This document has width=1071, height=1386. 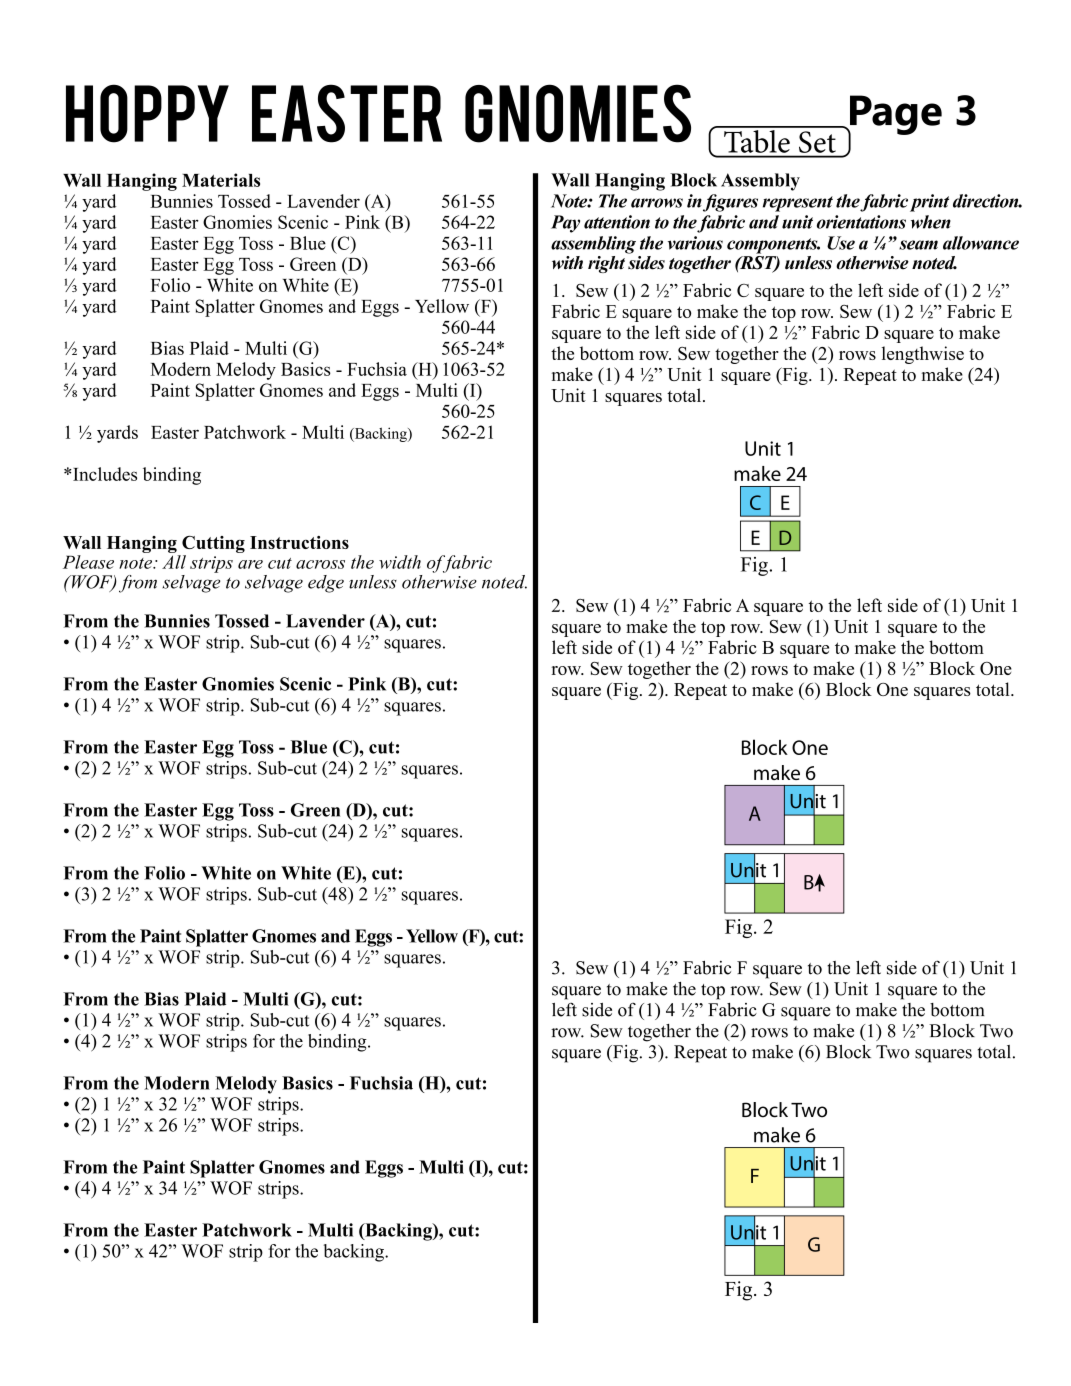 What do you see at coordinates (567, 263) in the document?
I see `with` at bounding box center [567, 263].
